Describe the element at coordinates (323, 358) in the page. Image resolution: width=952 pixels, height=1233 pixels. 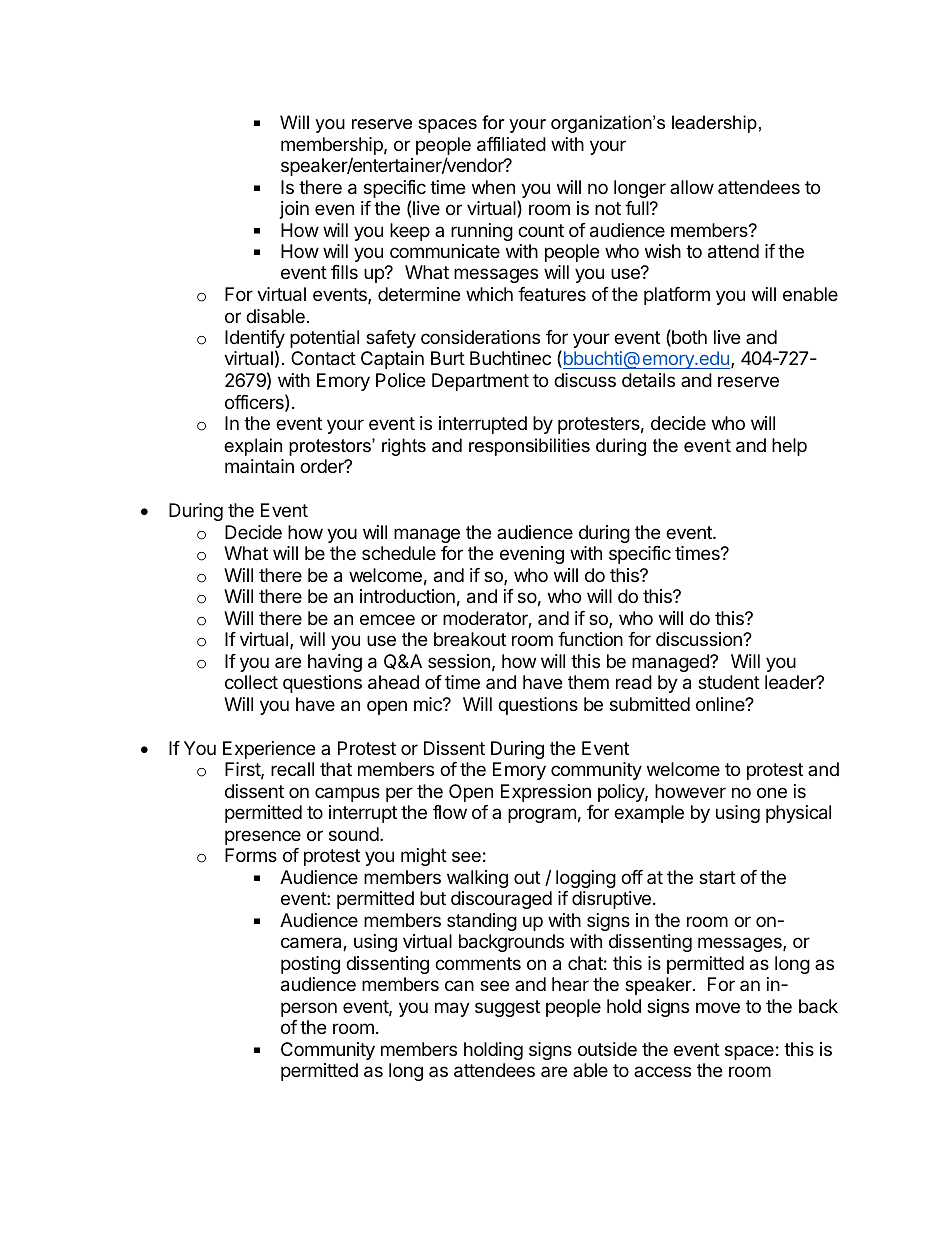
I see `Contact` at that location.
